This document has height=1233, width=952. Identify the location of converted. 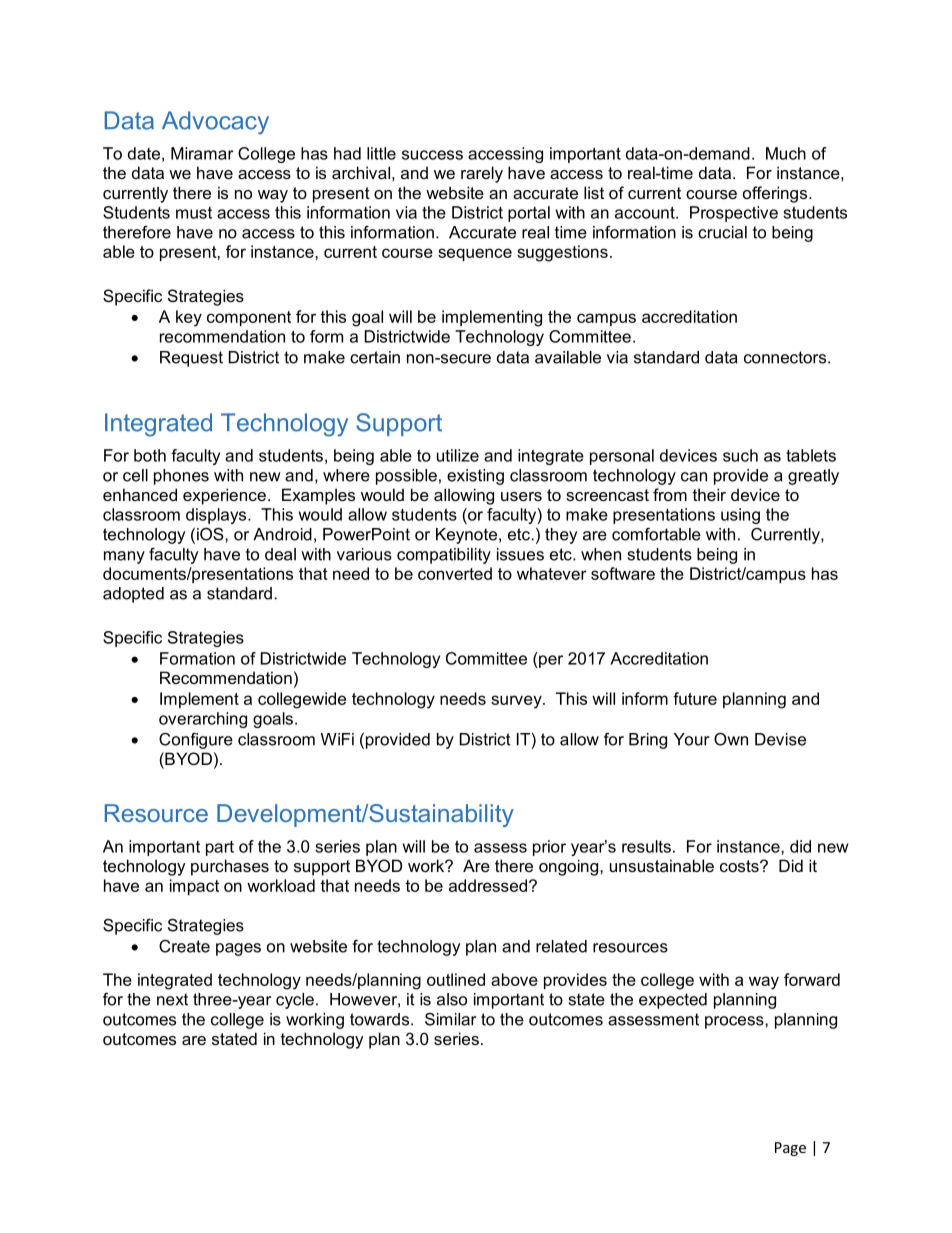
(455, 573).
